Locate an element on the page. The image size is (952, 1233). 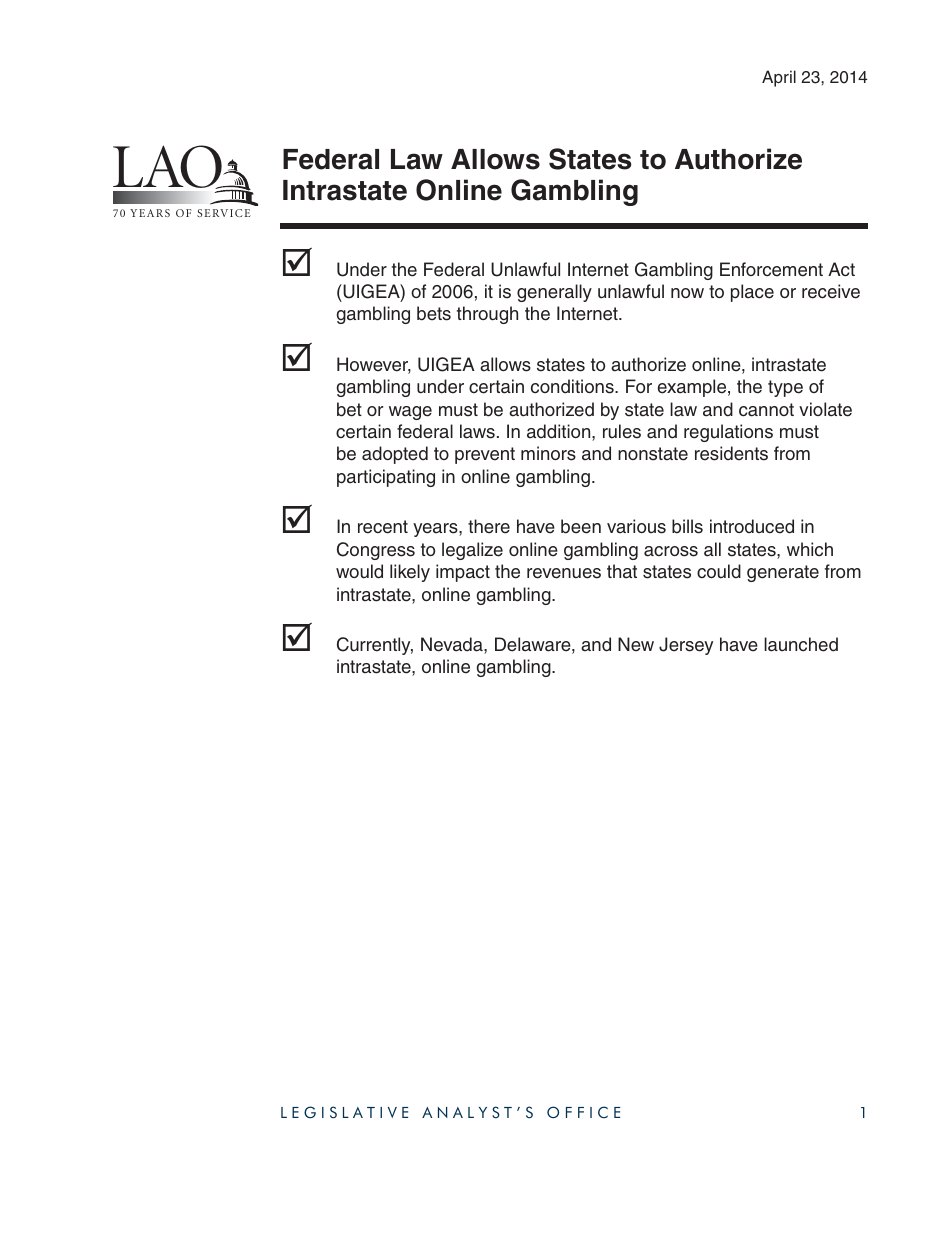
Jersey is located at coordinates (686, 646).
